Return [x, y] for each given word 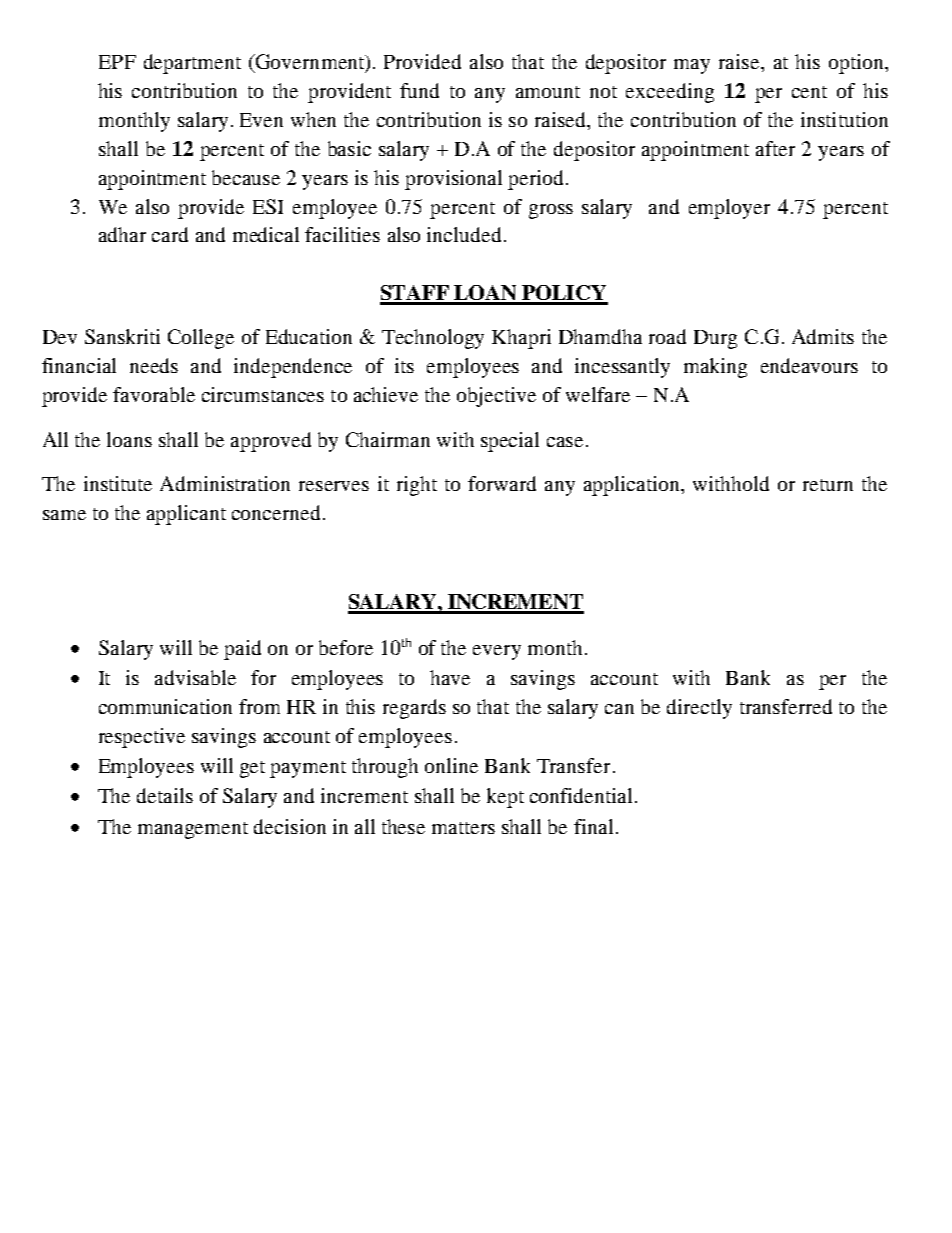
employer [729, 209]
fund [419, 90]
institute [118, 483]
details [165, 795]
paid [242, 650]
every [497, 652]
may [692, 66]
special [510, 442]
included [464, 234]
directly [699, 709]
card [170, 234]
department [192, 64]
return [828, 485]
